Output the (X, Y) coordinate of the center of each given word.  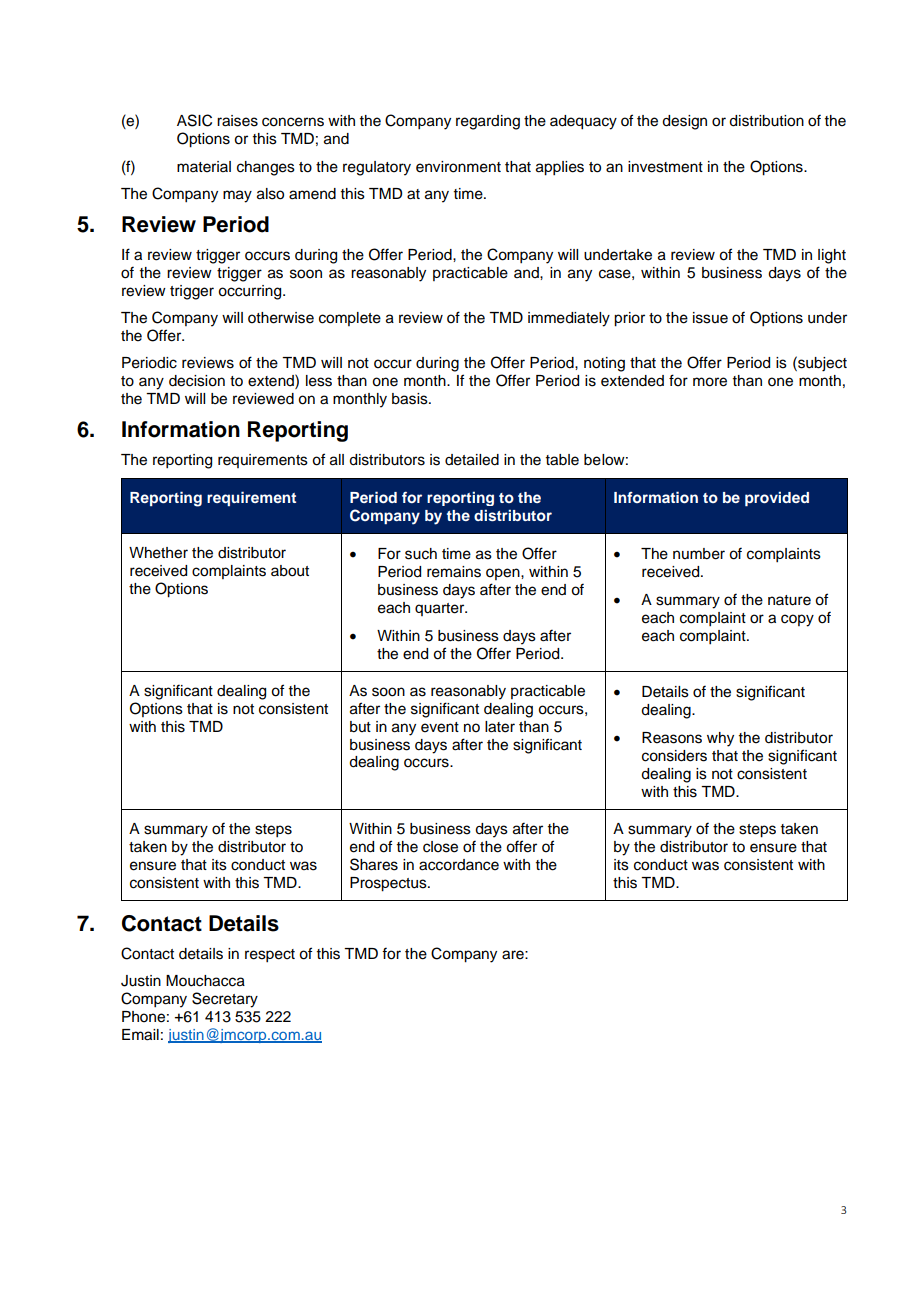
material (204, 167)
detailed (472, 460)
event (440, 727)
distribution (766, 121)
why (720, 739)
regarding (488, 122)
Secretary (225, 1000)
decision (197, 381)
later (500, 727)
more (710, 382)
